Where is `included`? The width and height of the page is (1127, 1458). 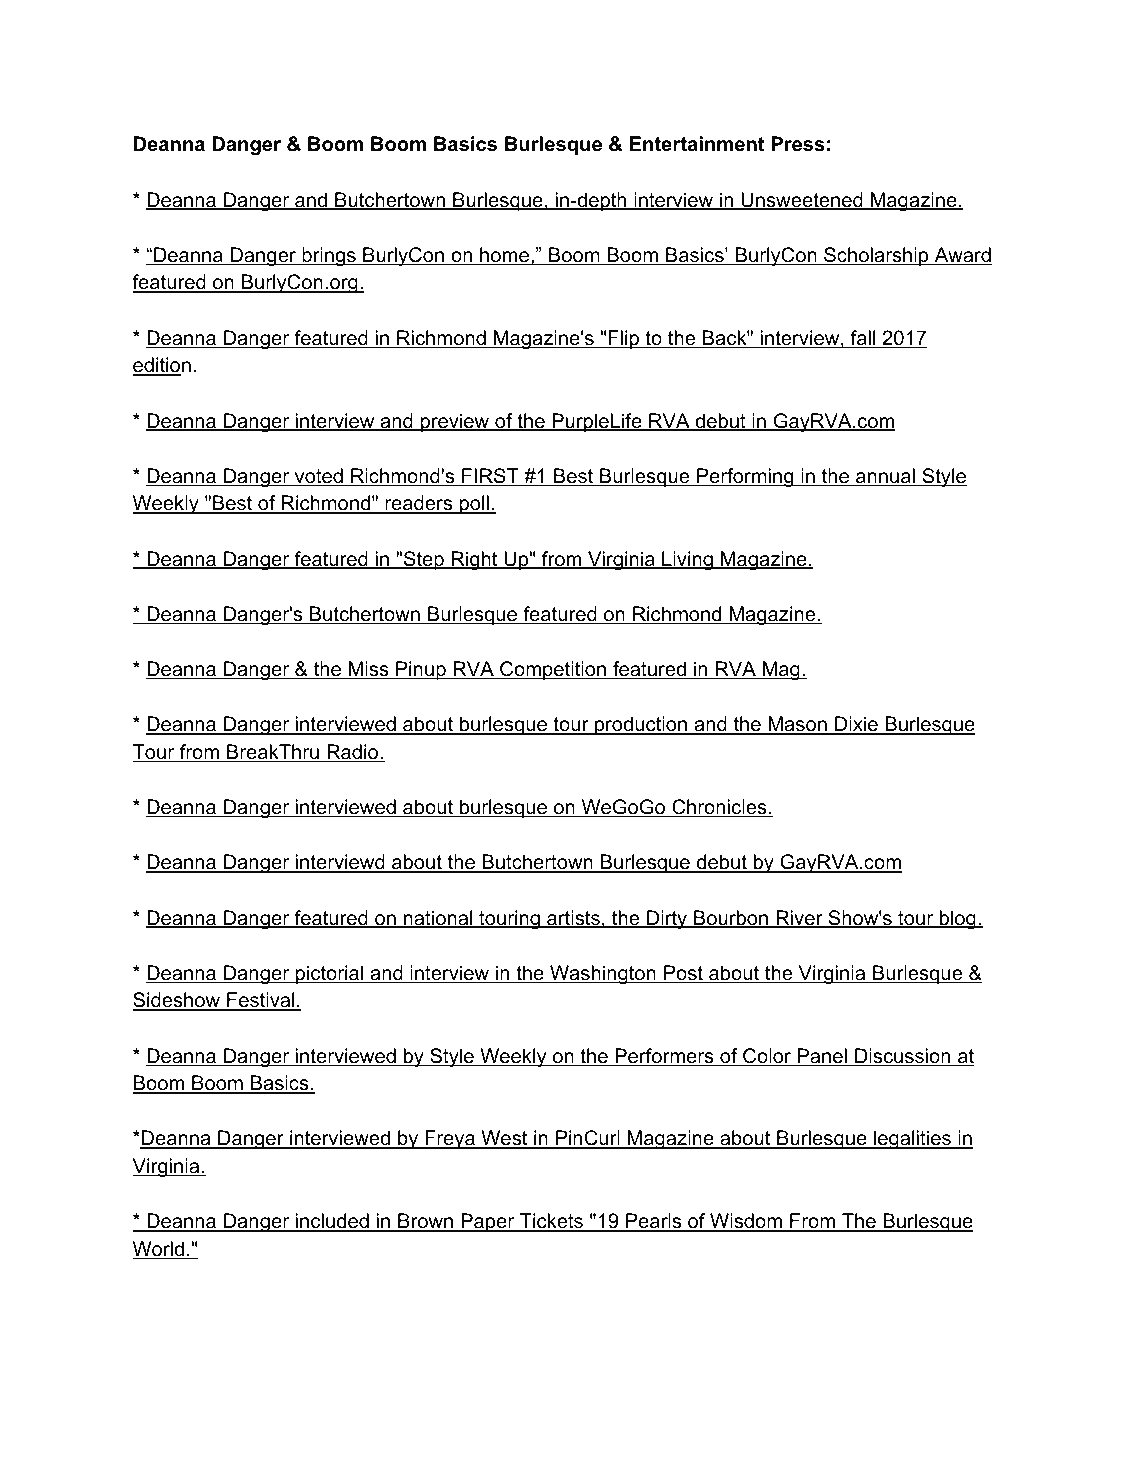 included is located at coordinates (332, 1222).
